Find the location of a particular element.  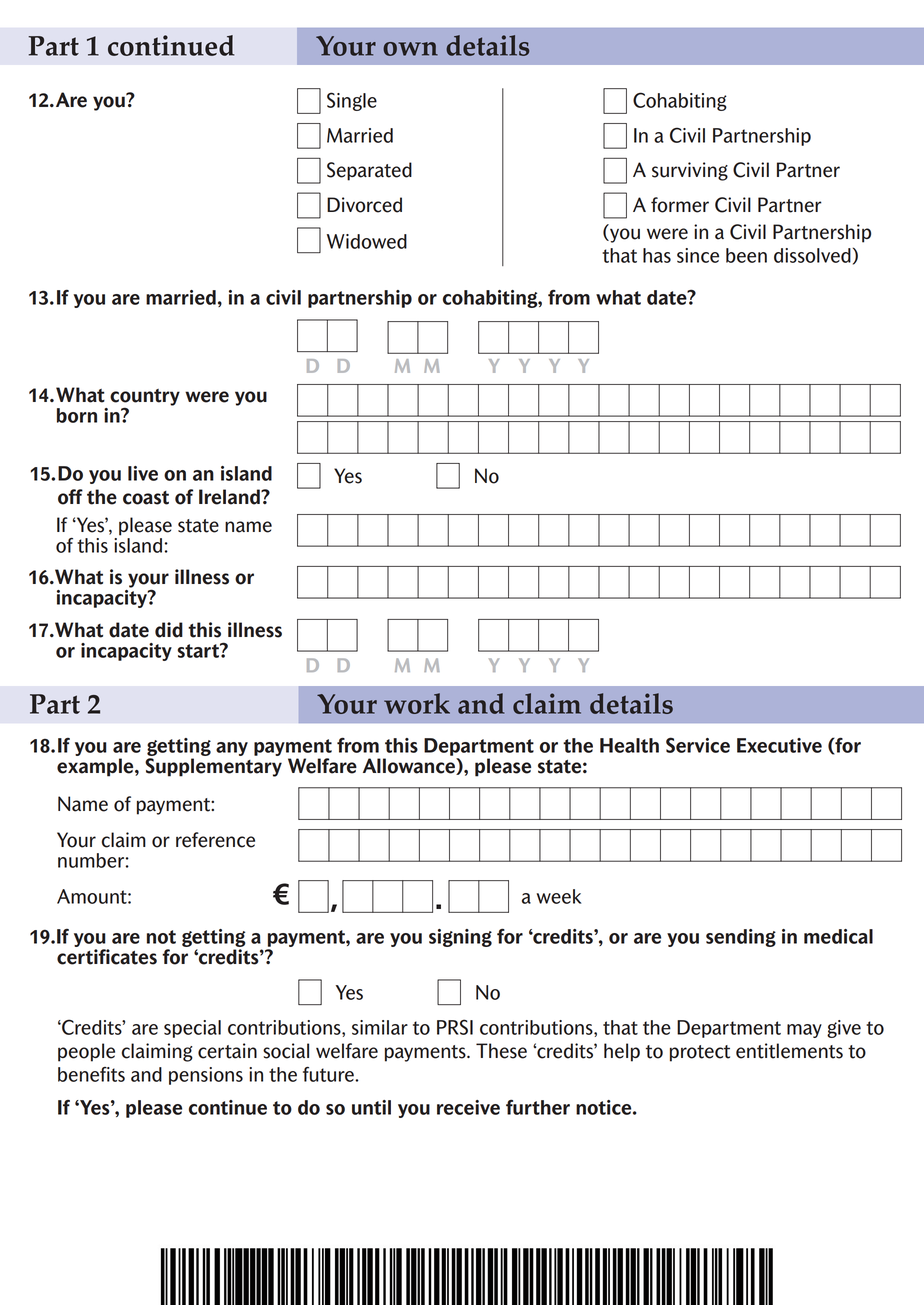

been is located at coordinates (746, 255).
